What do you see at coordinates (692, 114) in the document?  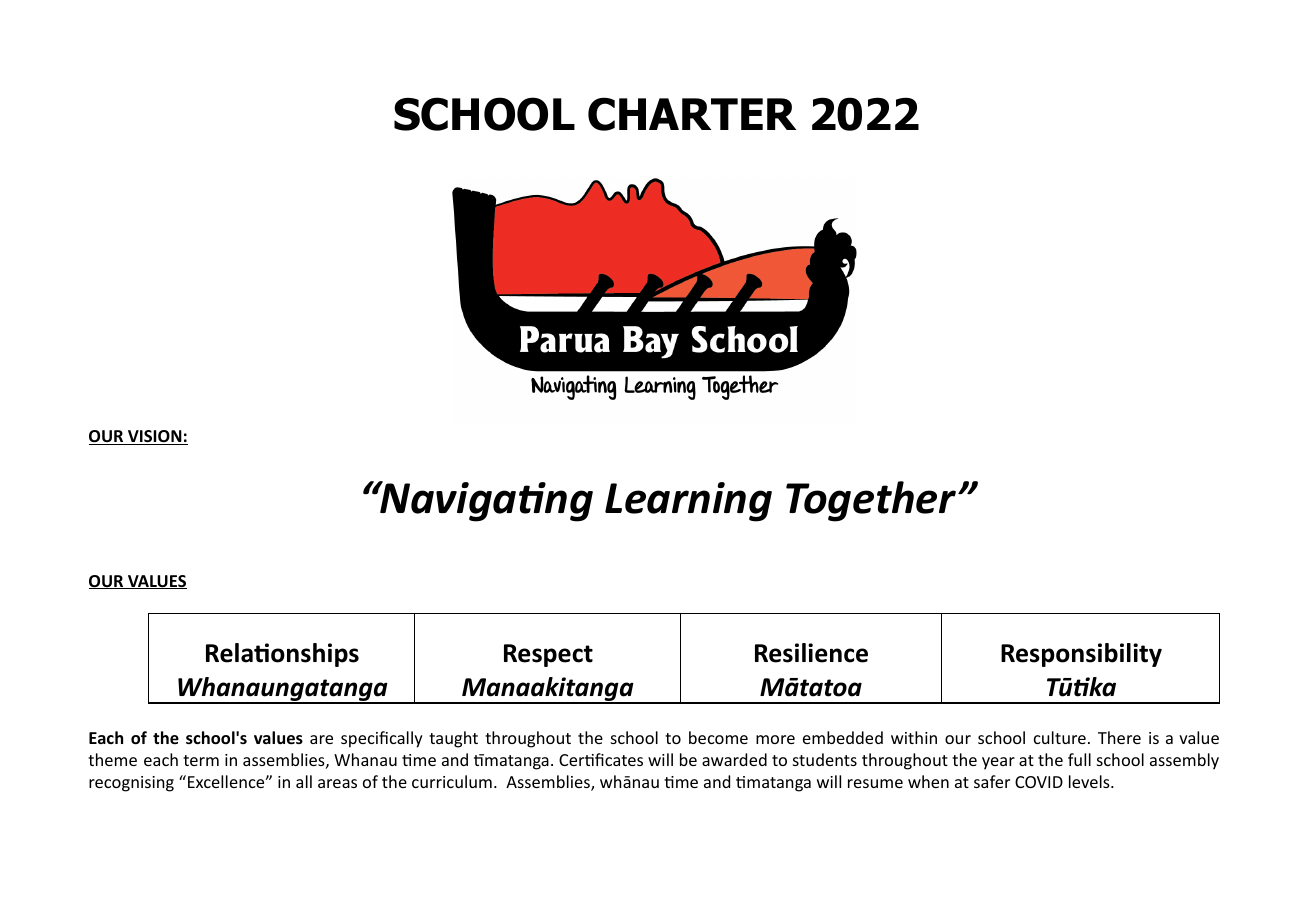 I see `CHARTER` at bounding box center [692, 114].
